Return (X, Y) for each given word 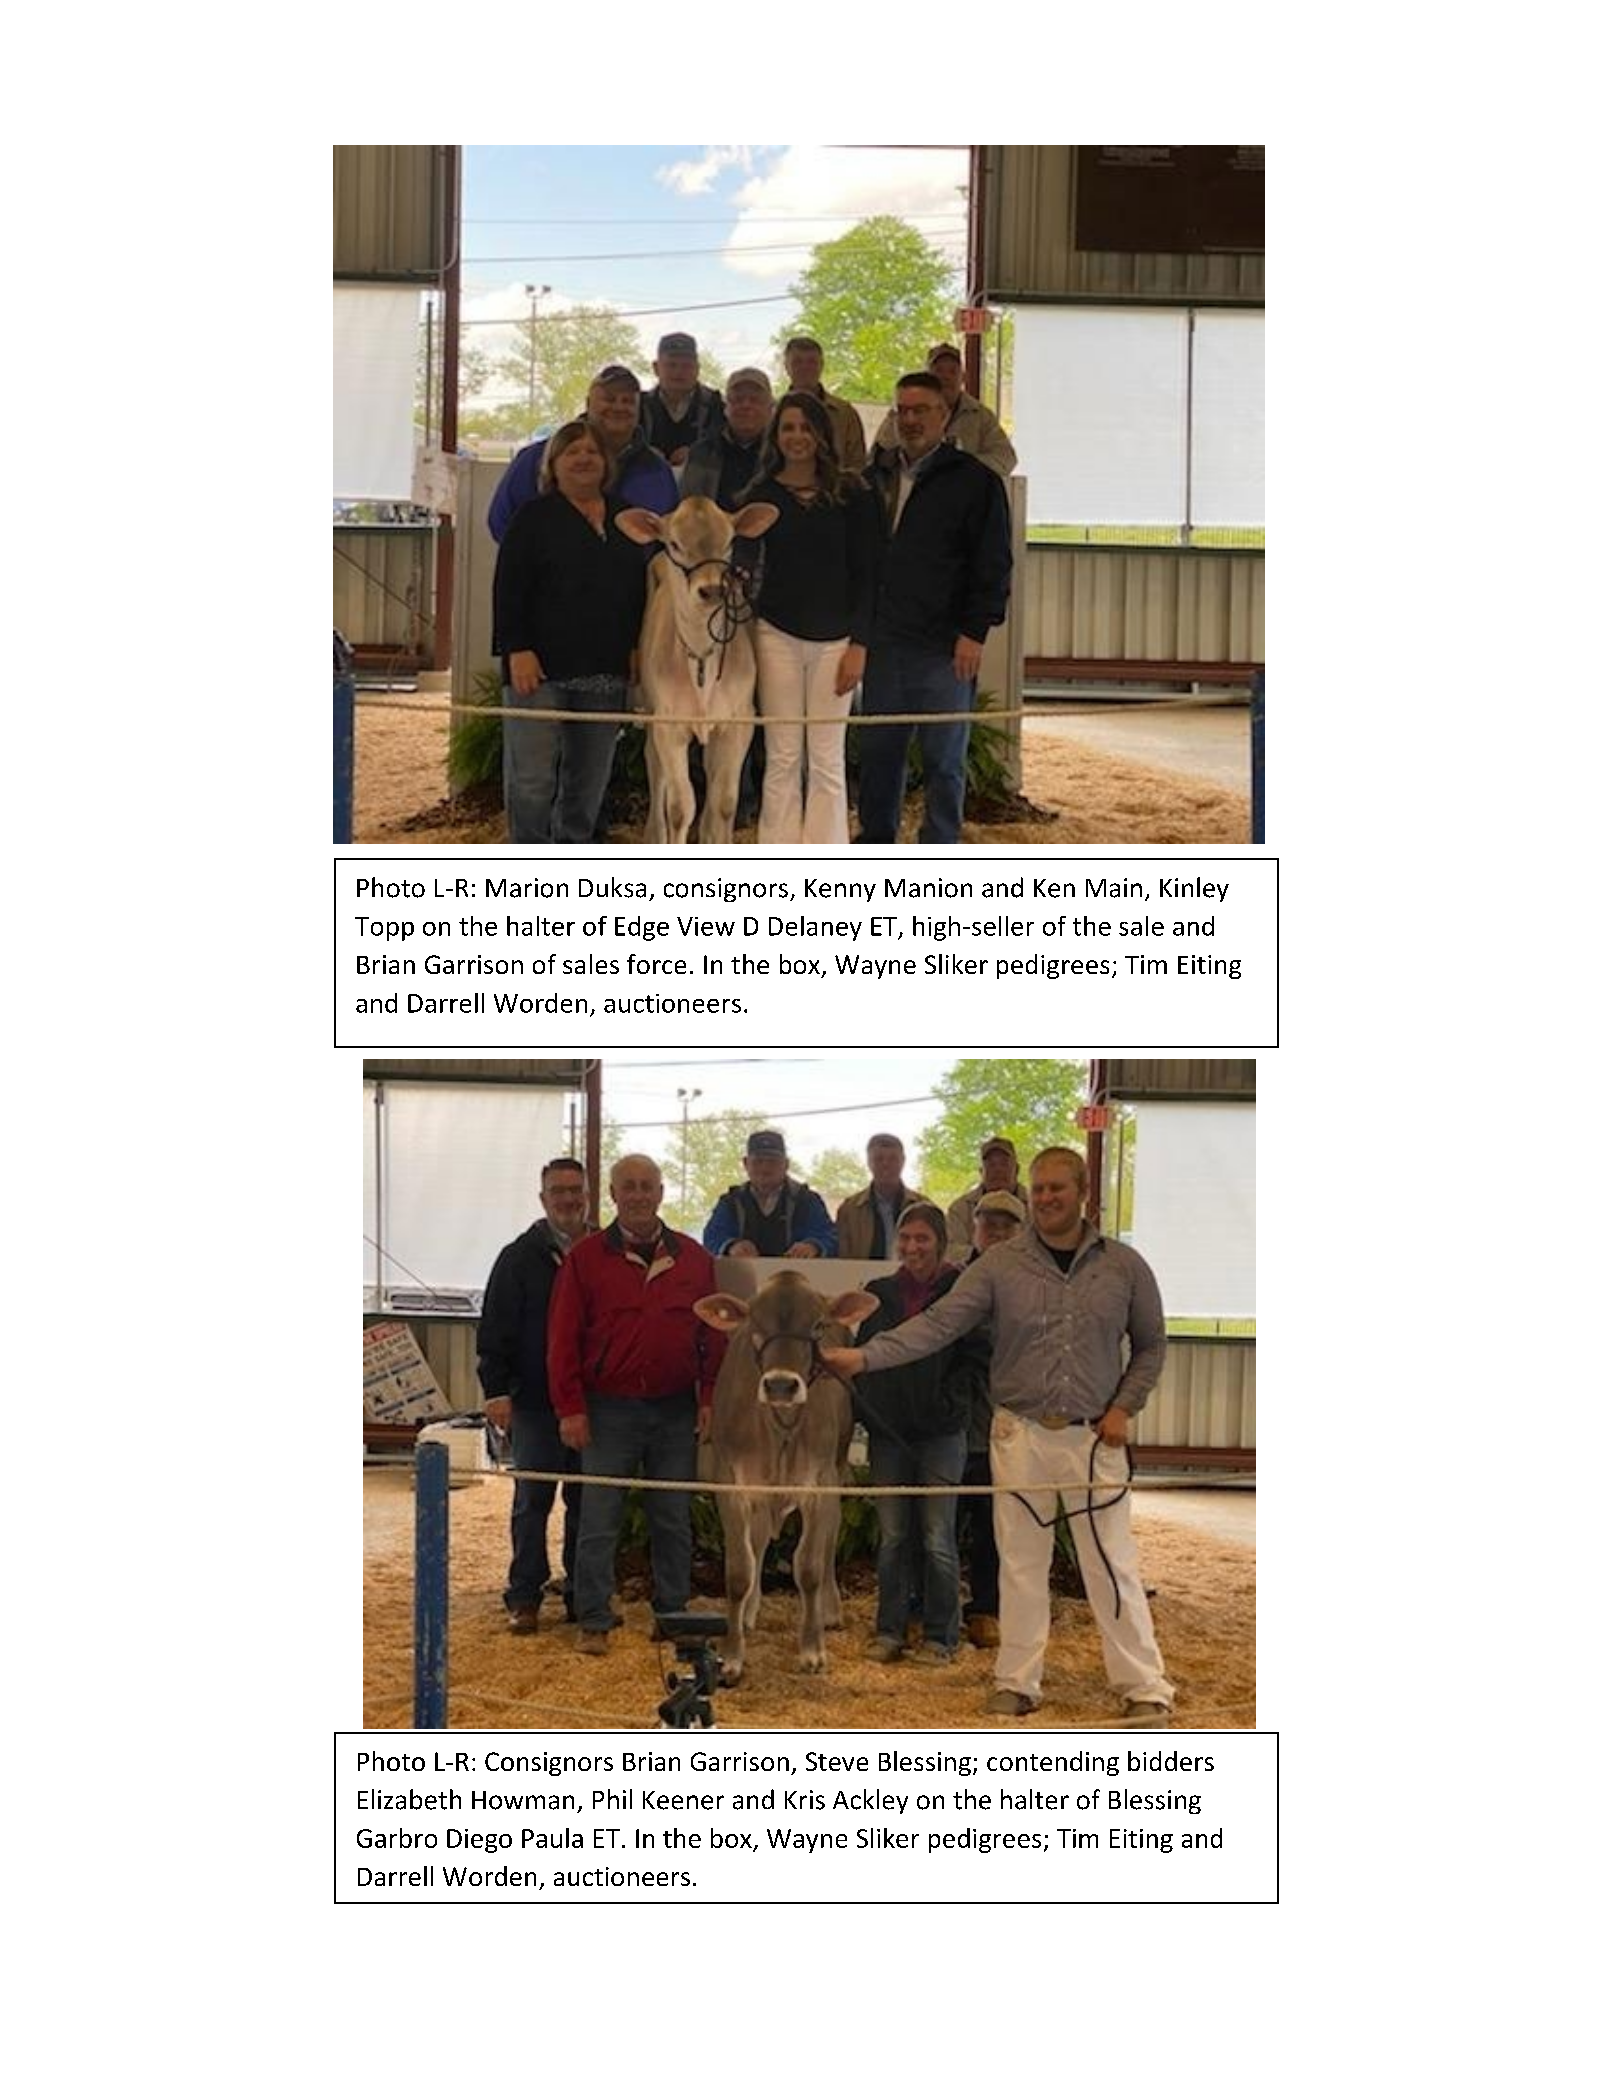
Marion (527, 888)
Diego (479, 1841)
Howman (523, 1800)
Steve (837, 1761)
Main (1114, 888)
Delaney (815, 928)
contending (1053, 1763)
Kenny (840, 890)
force (656, 964)
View (706, 926)
